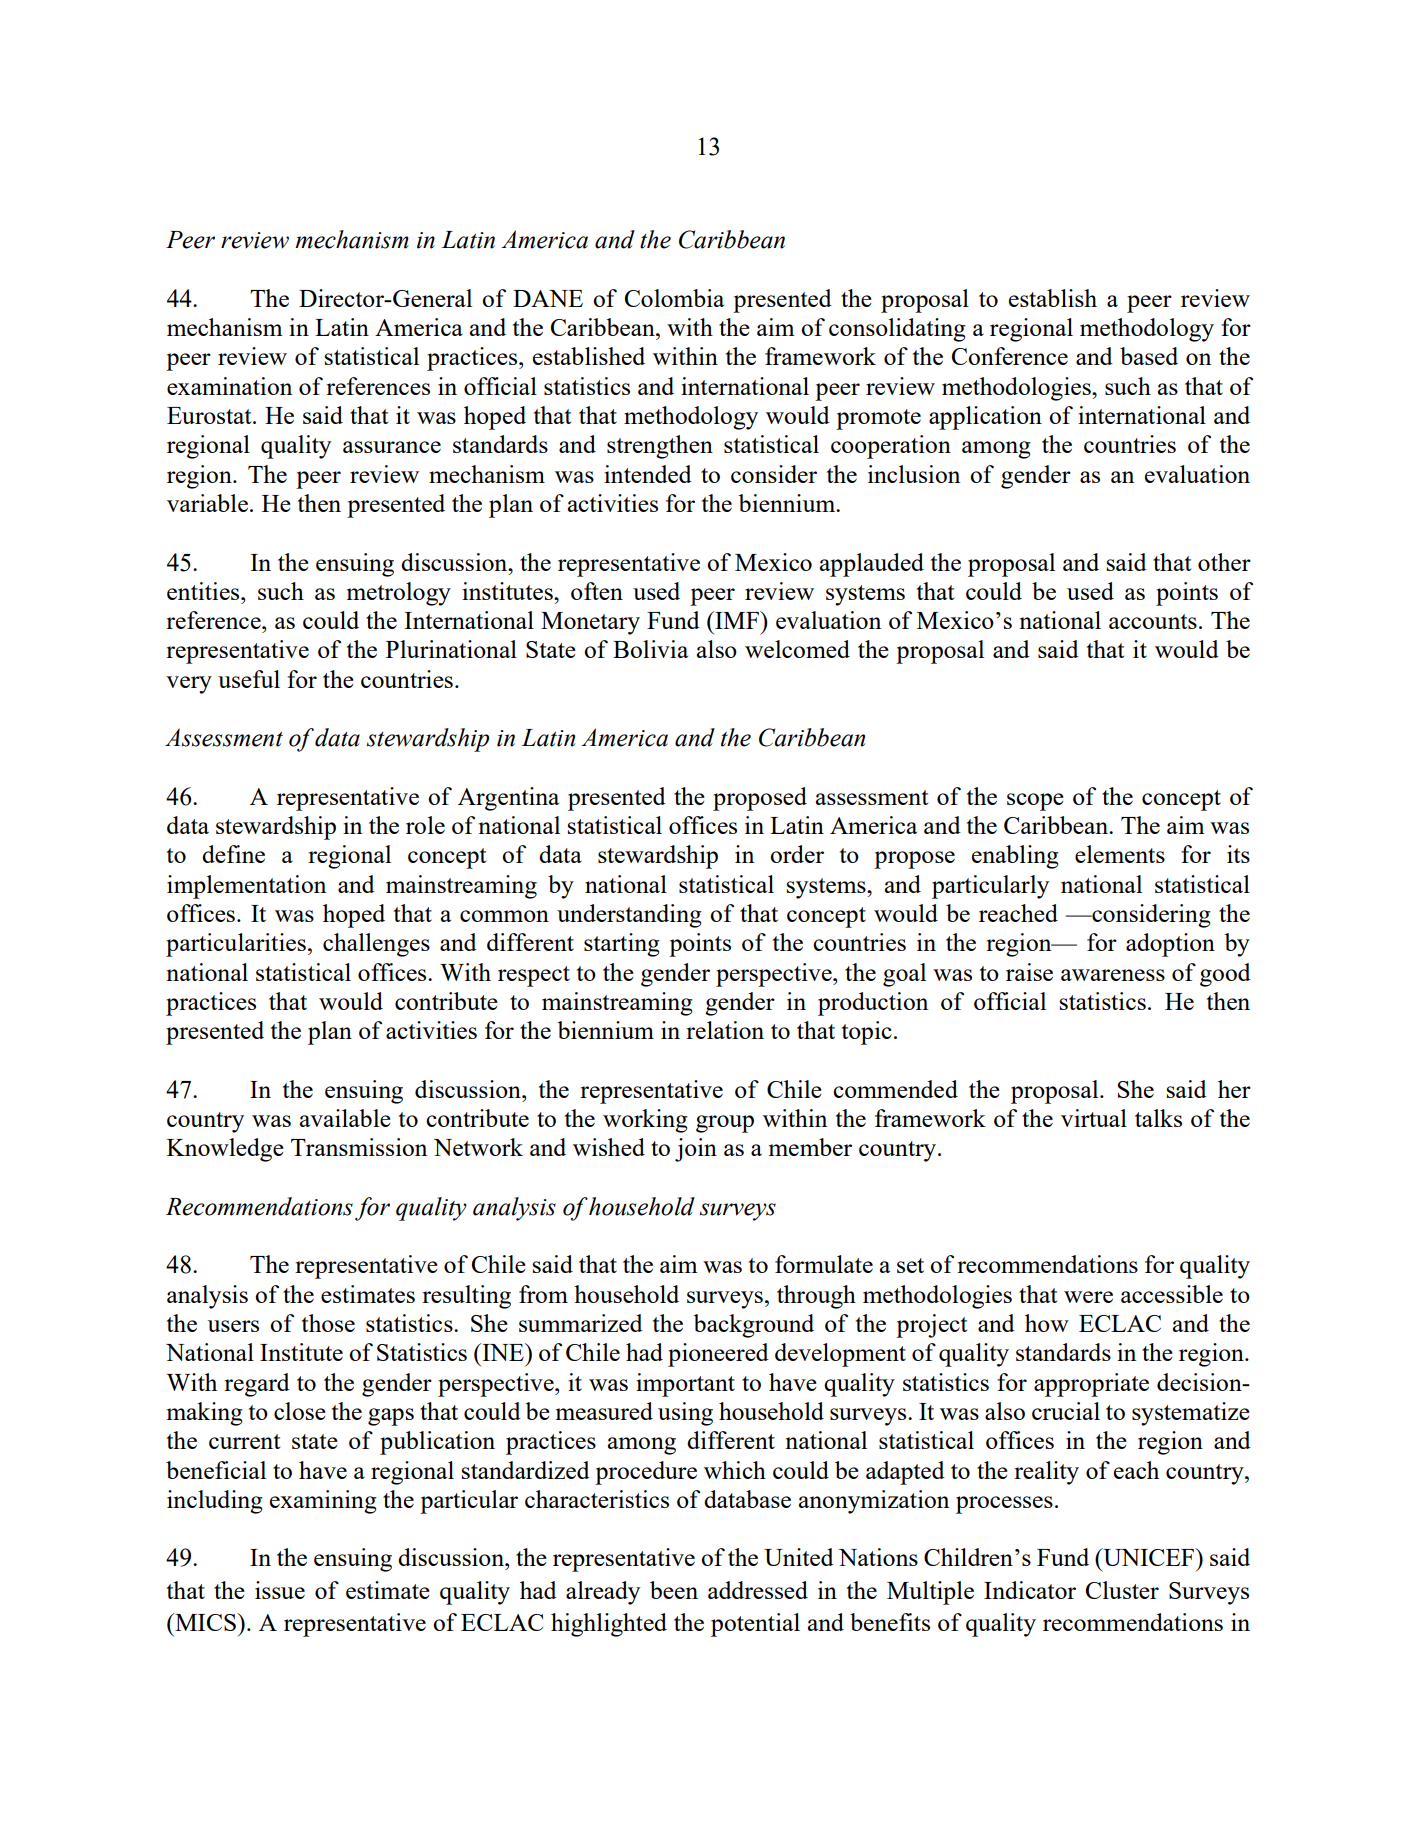  What do you see at coordinates (1149, 356) in the screenshot?
I see `based` at bounding box center [1149, 356].
